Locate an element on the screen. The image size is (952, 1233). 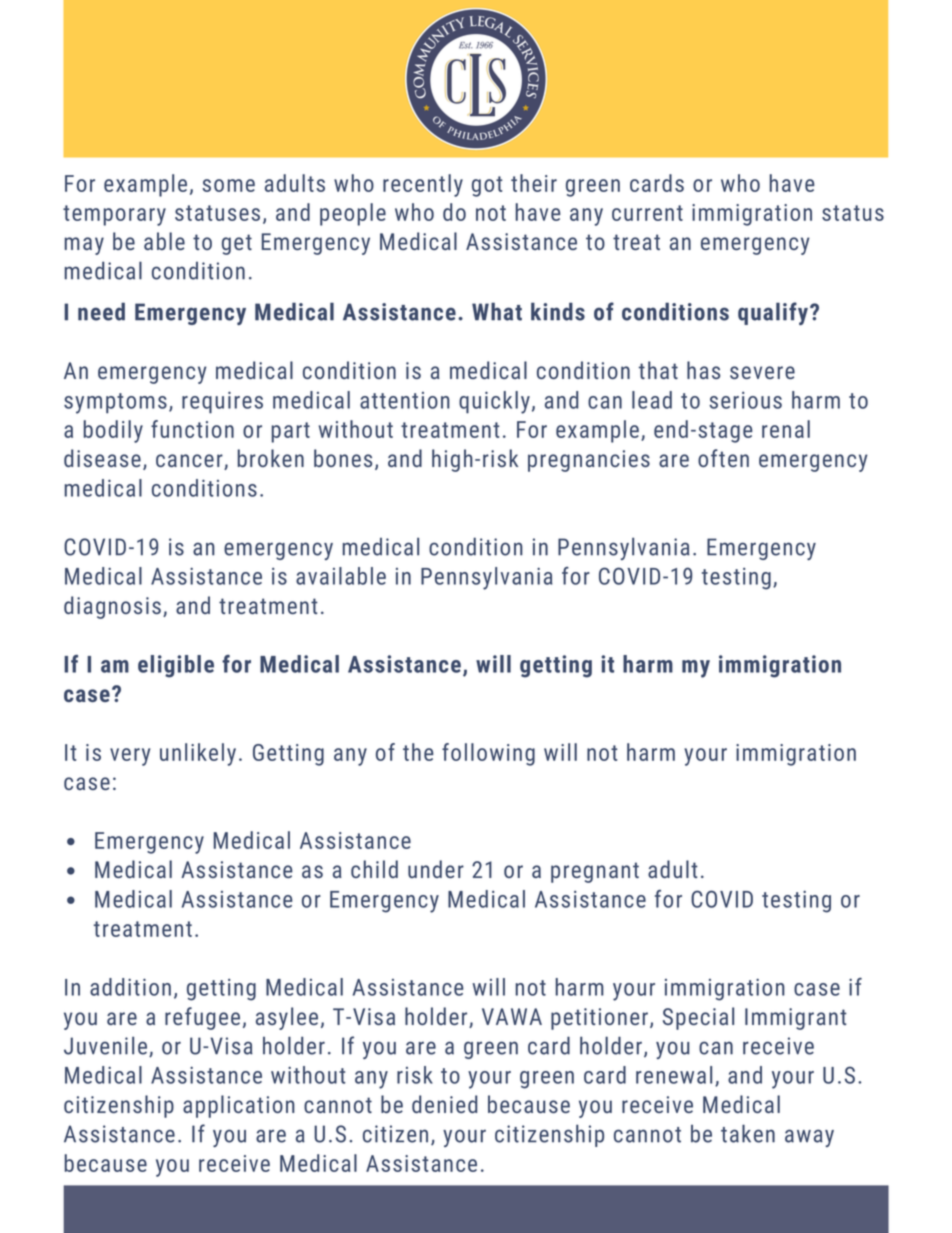
temporary is located at coordinates (114, 215).
